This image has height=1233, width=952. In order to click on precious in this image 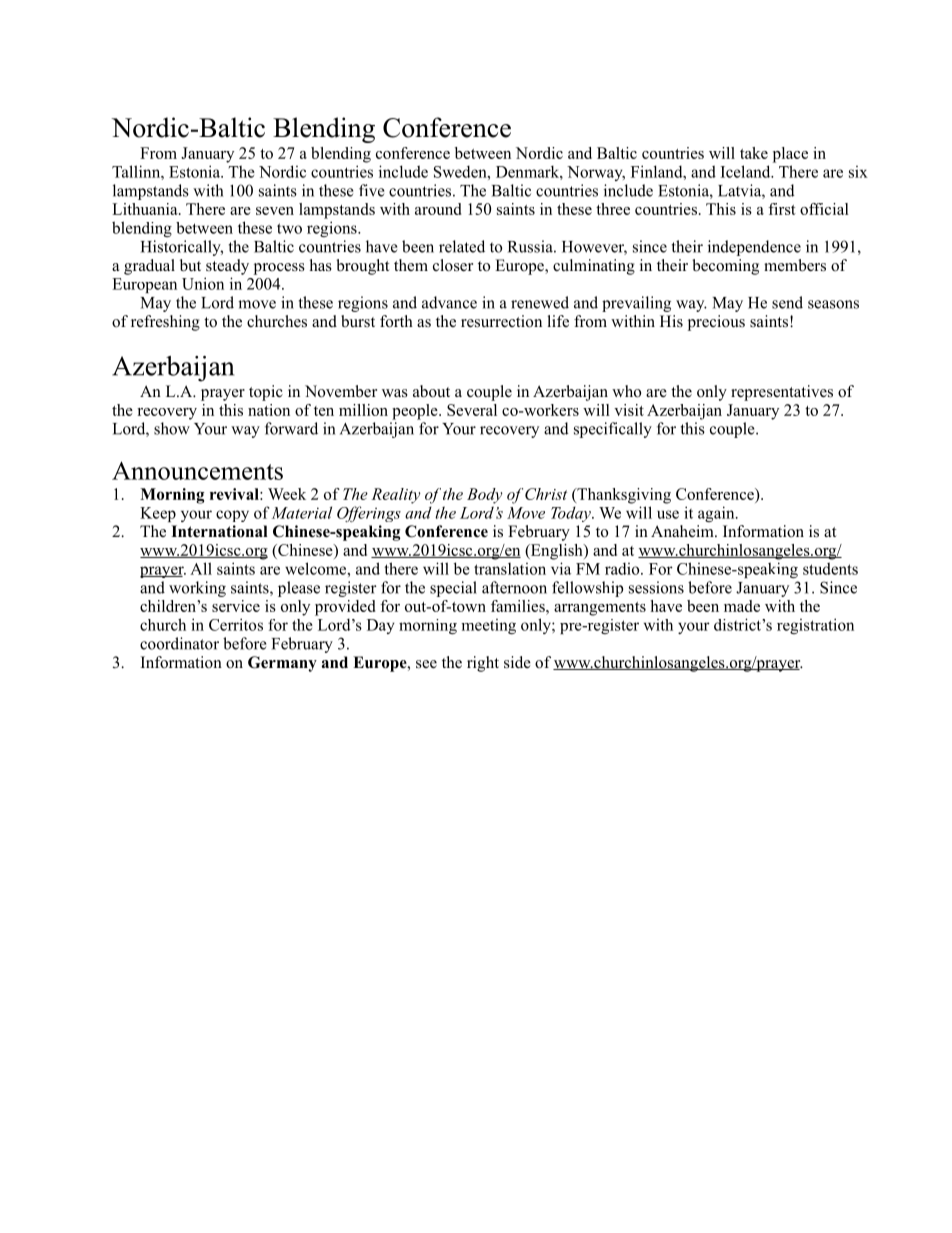, I will do `click(716, 323)`.
